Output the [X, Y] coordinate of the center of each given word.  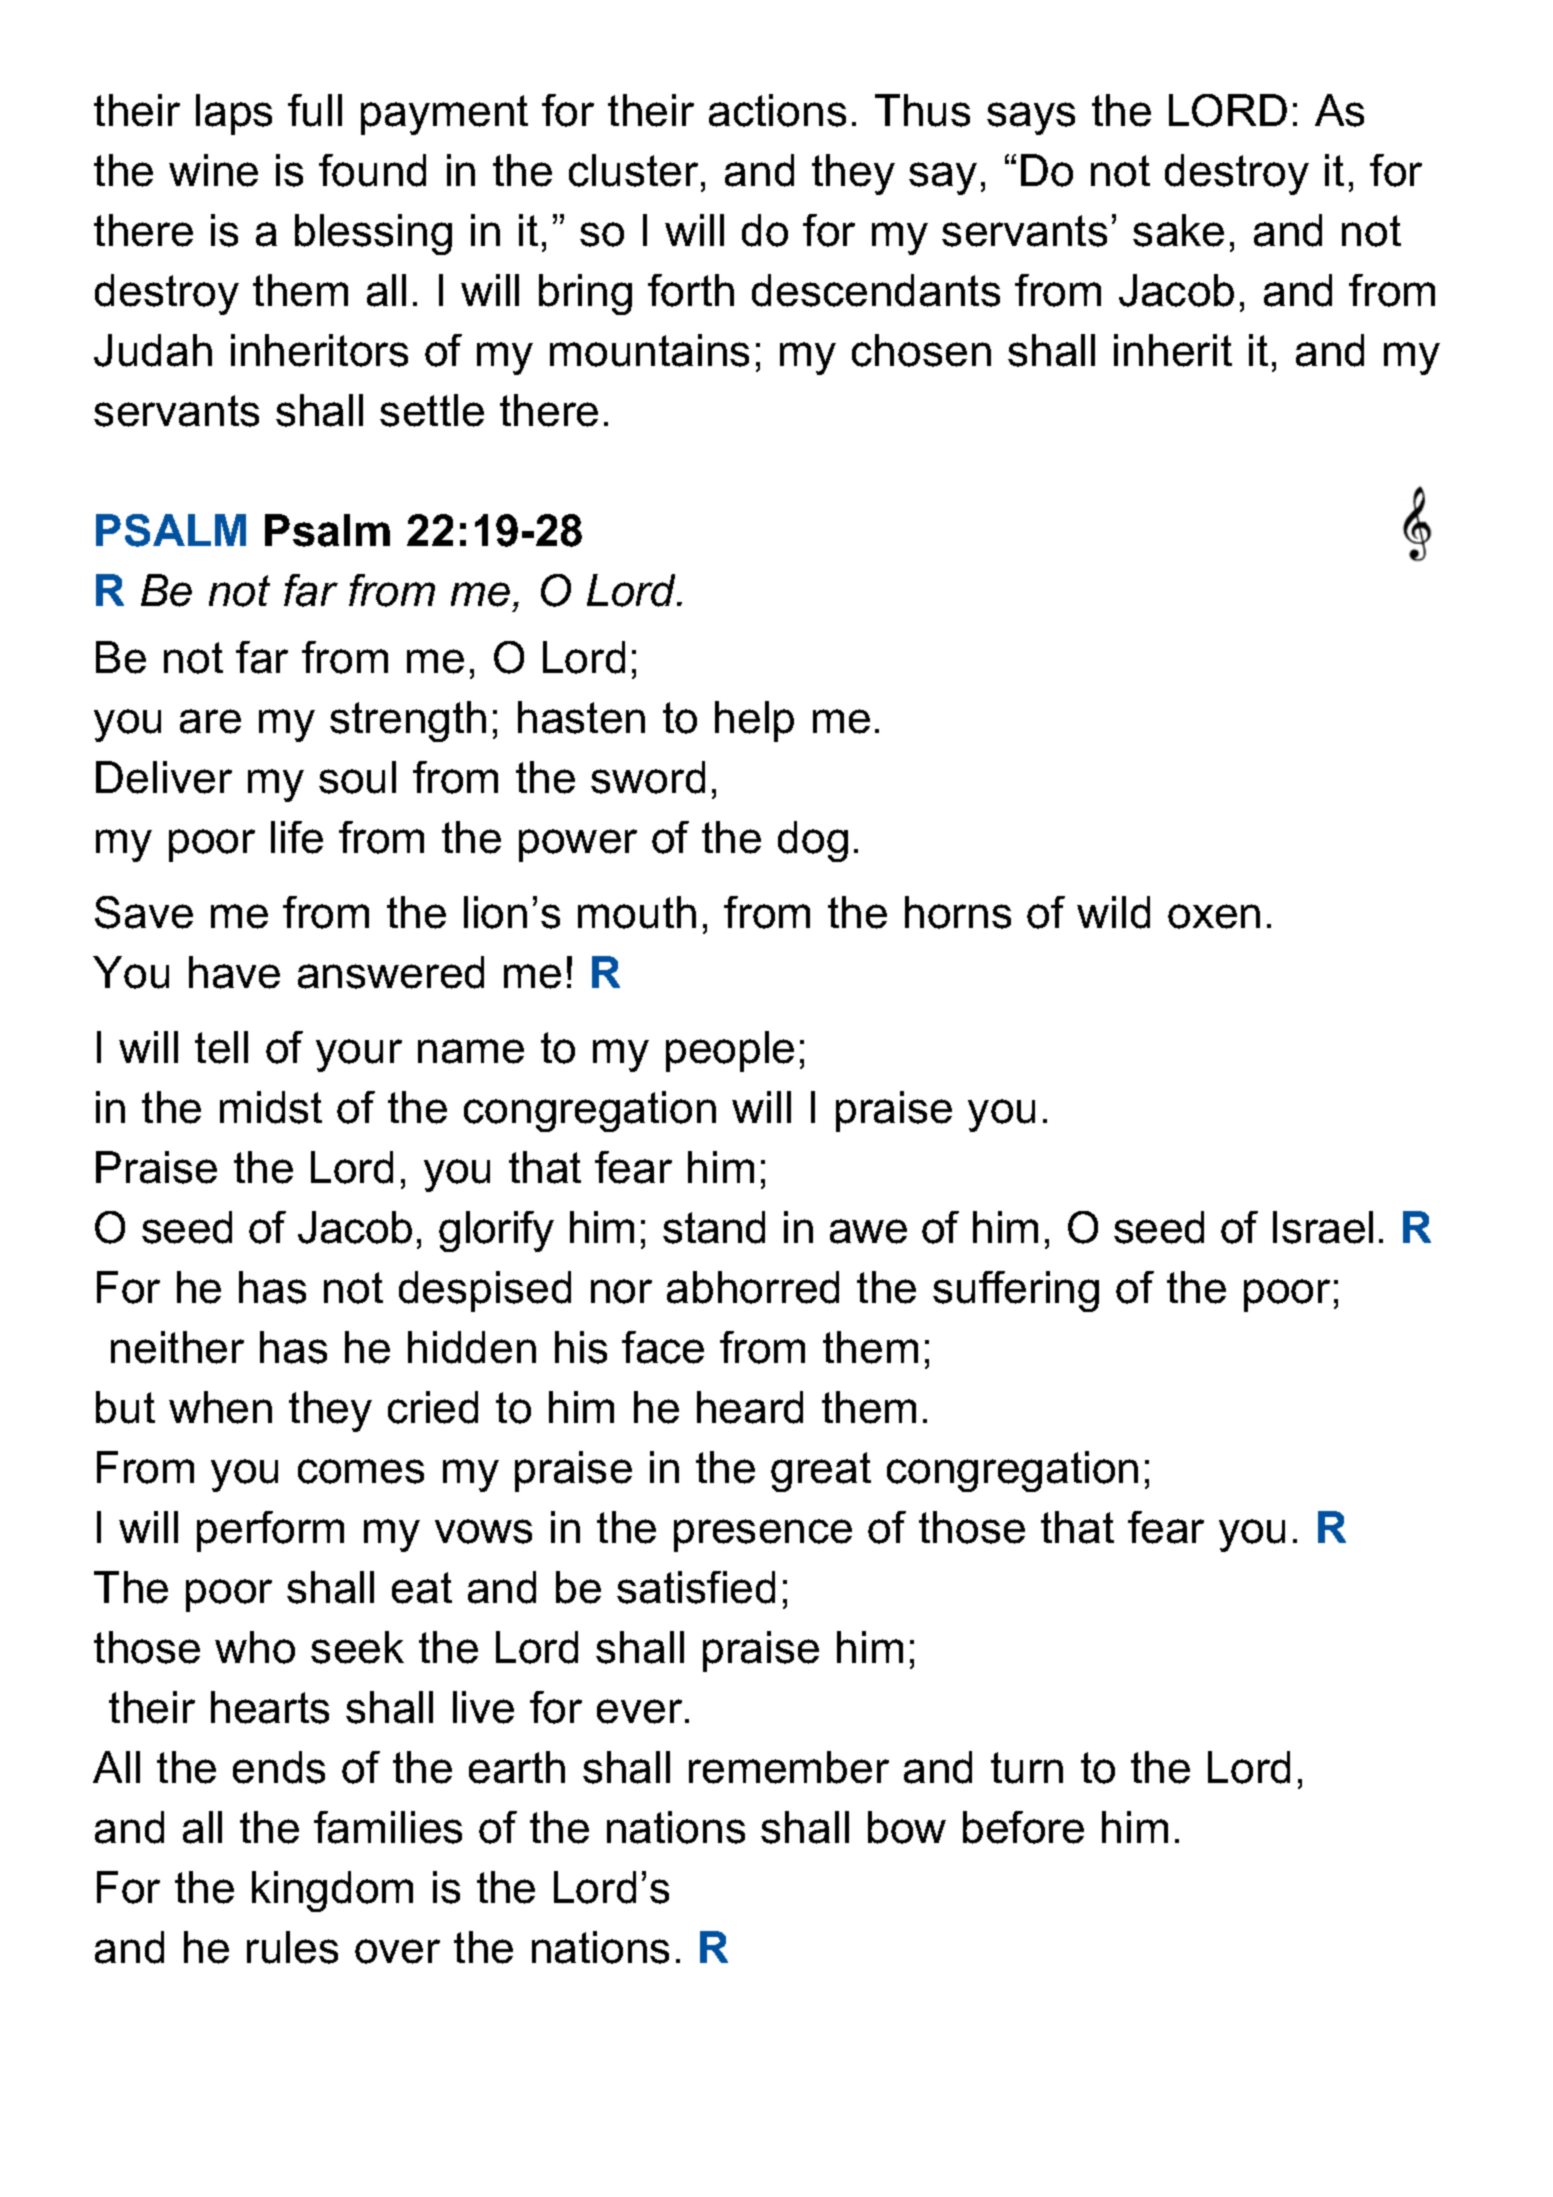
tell [221, 1047]
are [210, 721]
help [754, 721]
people [730, 1051]
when [220, 1407]
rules [292, 1947]
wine [213, 170]
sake [1178, 230]
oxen [1214, 916]
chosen [921, 350]
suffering [1016, 1291]
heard [750, 1407]
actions [777, 110]
